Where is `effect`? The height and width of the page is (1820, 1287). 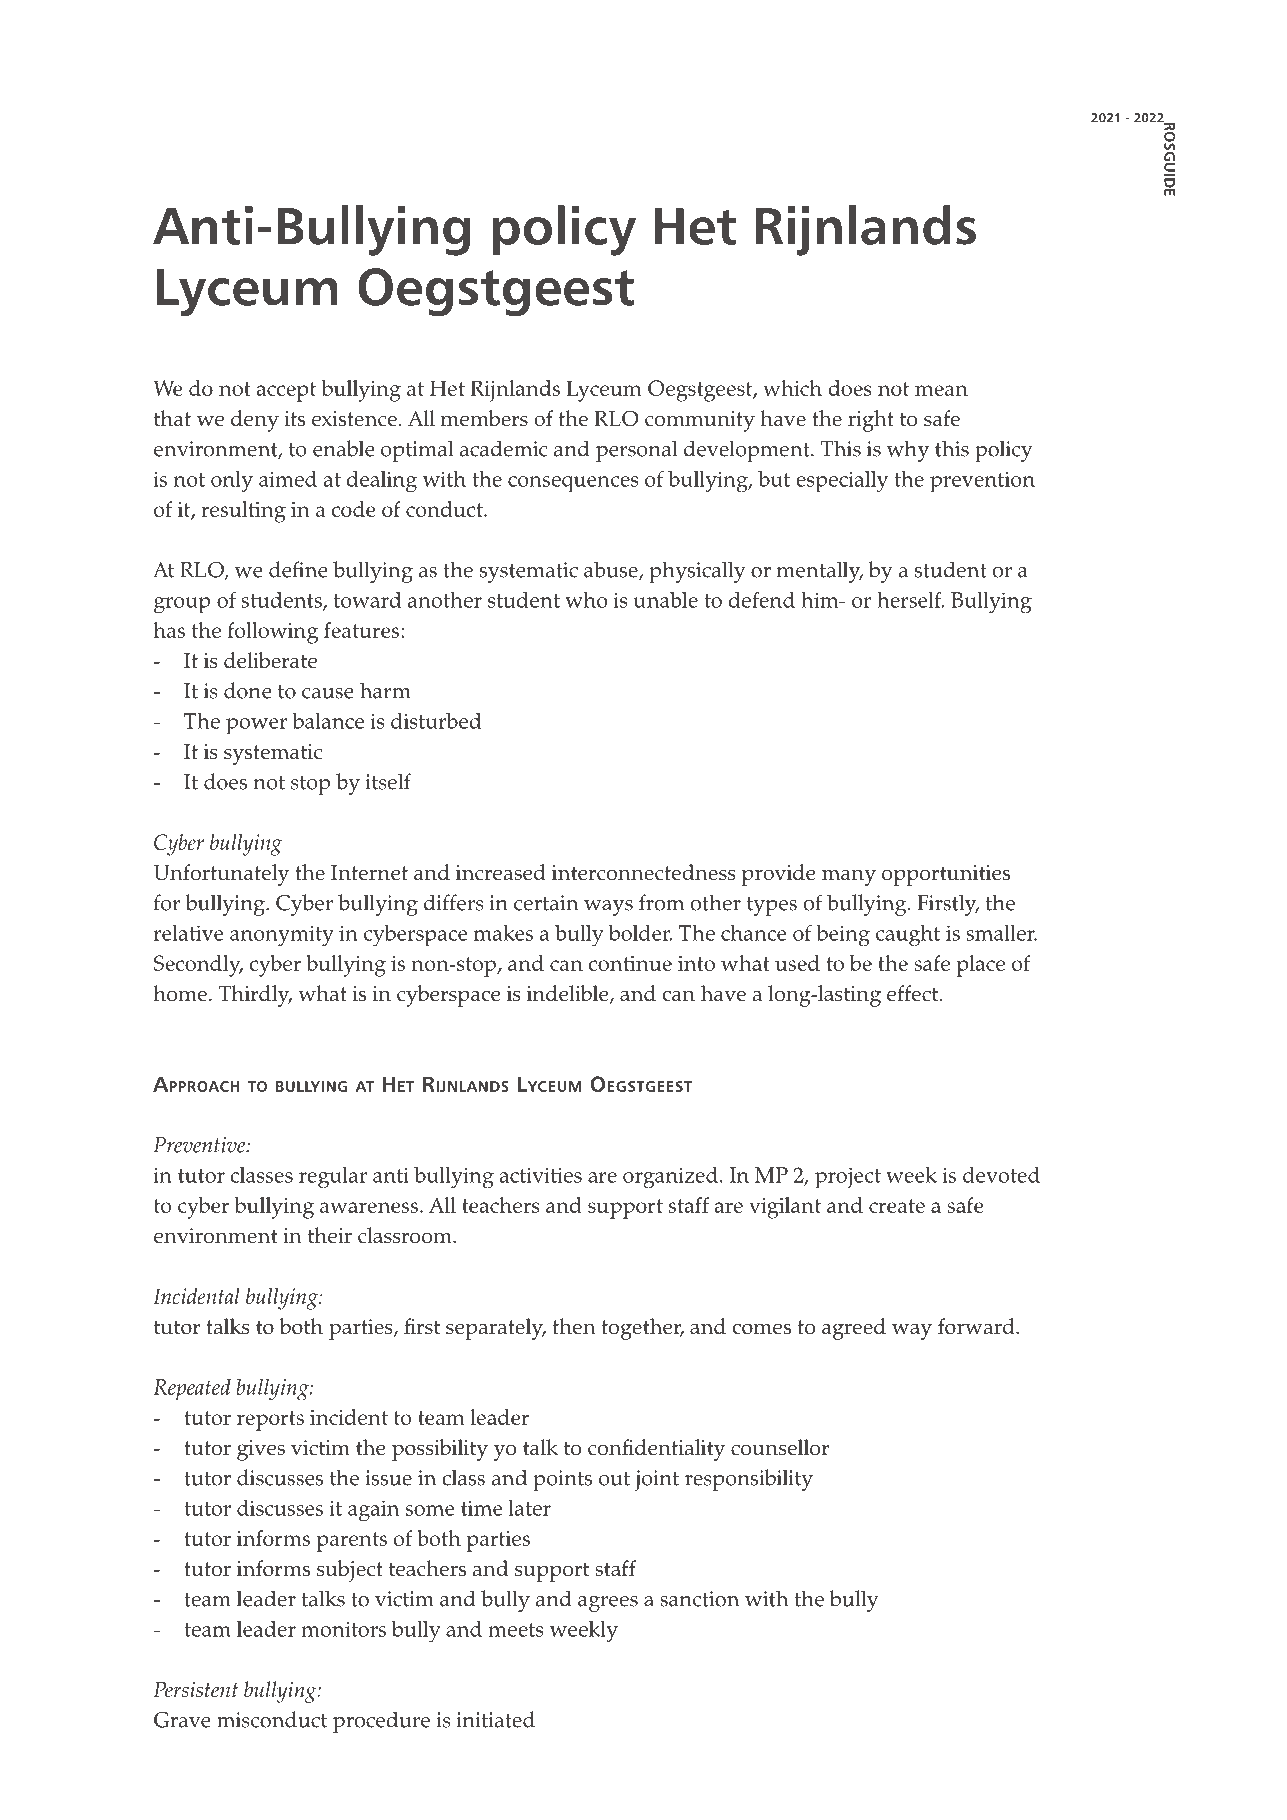
effect is located at coordinates (914, 993).
